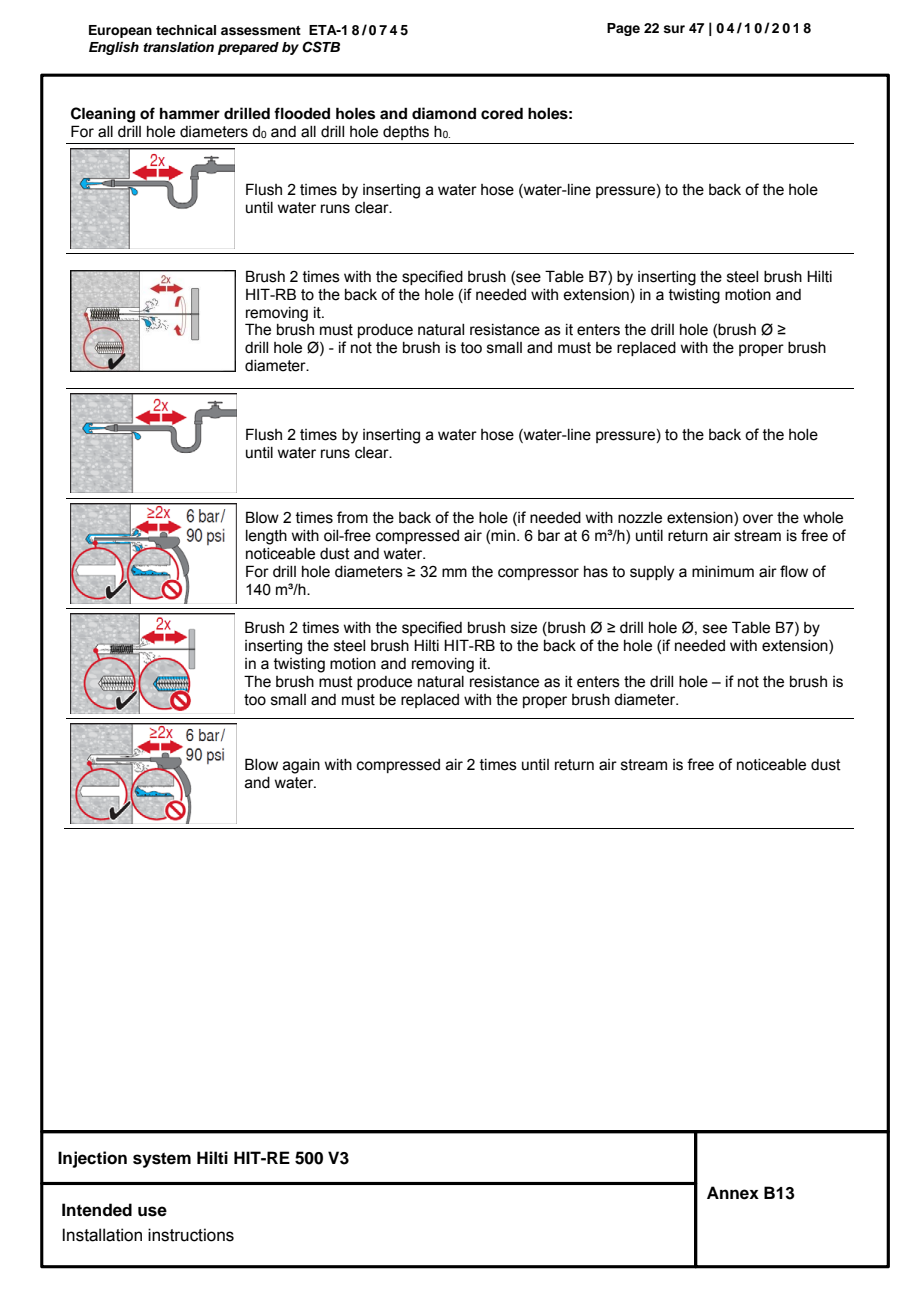  I want to click on system, so click(162, 1160).
